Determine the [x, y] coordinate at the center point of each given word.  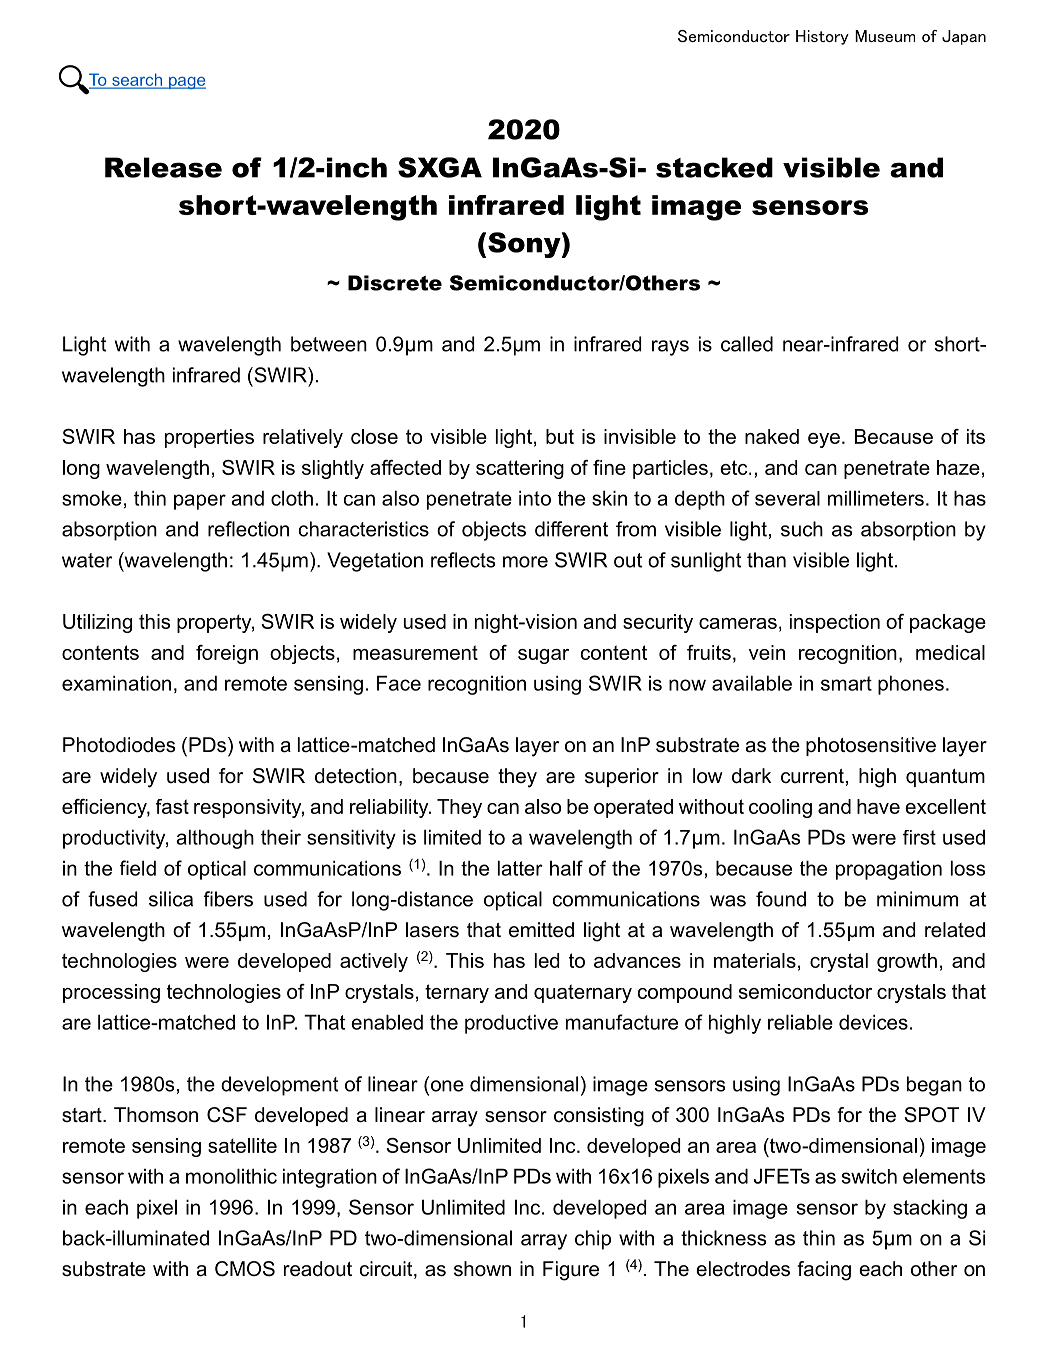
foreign [227, 654]
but [560, 436]
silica [171, 899]
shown [482, 1269]
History [822, 37]
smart [846, 683]
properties [209, 438]
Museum [885, 36]
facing [824, 1271]
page [186, 83]
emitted [541, 930]
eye [824, 440]
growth [907, 962]
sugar [543, 656]
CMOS [245, 1269]
